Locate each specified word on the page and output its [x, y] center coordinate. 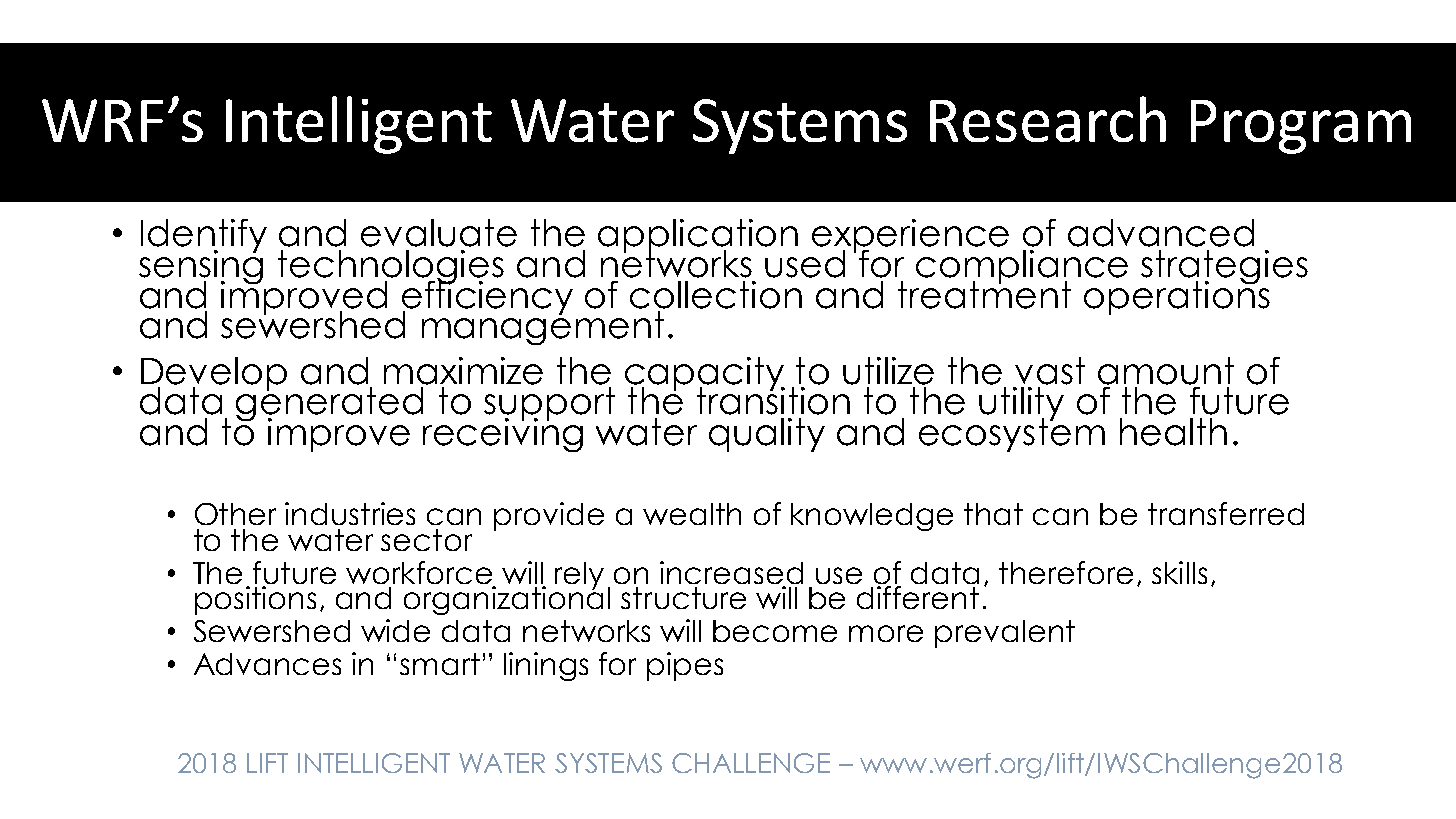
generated [329, 403]
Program [1301, 127]
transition [773, 400]
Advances [267, 664]
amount [1166, 371]
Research [1048, 119]
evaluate [439, 233]
